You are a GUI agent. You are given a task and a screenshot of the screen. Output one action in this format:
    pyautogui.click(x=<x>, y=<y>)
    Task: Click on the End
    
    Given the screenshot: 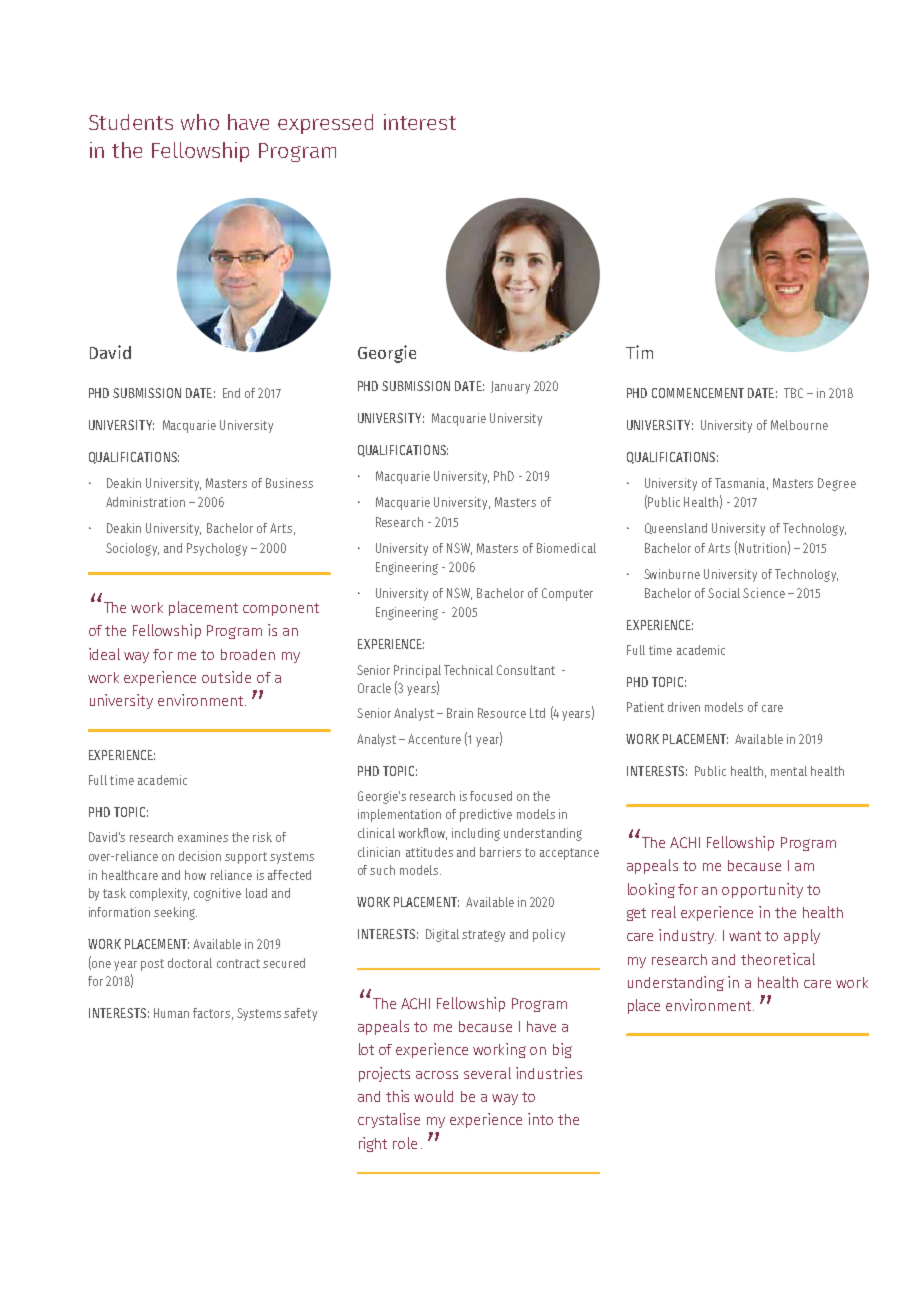 What is the action you would take?
    pyautogui.click(x=231, y=393)
